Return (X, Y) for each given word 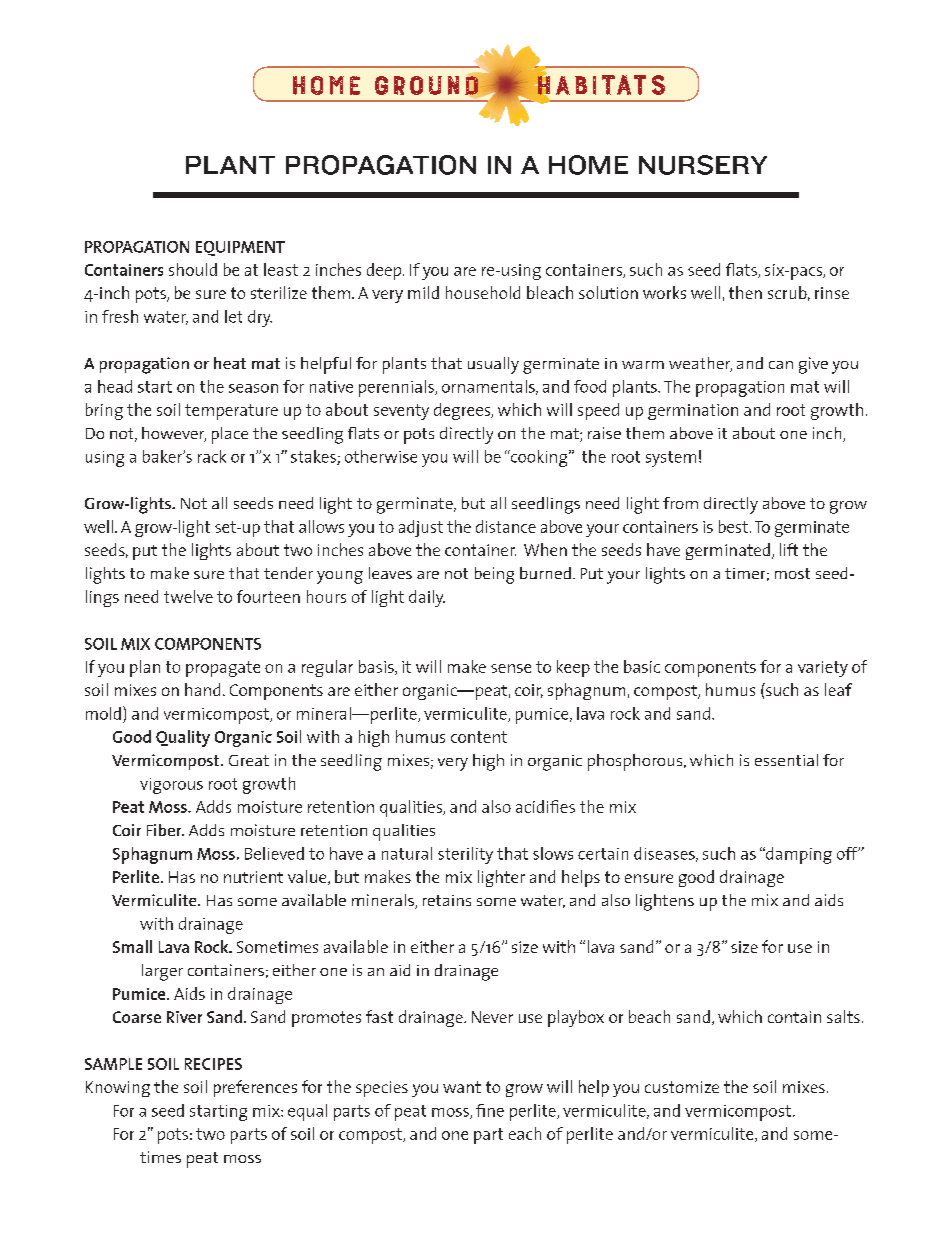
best (733, 526)
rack (212, 456)
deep (385, 271)
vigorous (171, 786)
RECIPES (213, 1064)
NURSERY (703, 165)
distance (506, 526)
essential (786, 760)
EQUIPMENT (240, 248)
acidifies (545, 806)
